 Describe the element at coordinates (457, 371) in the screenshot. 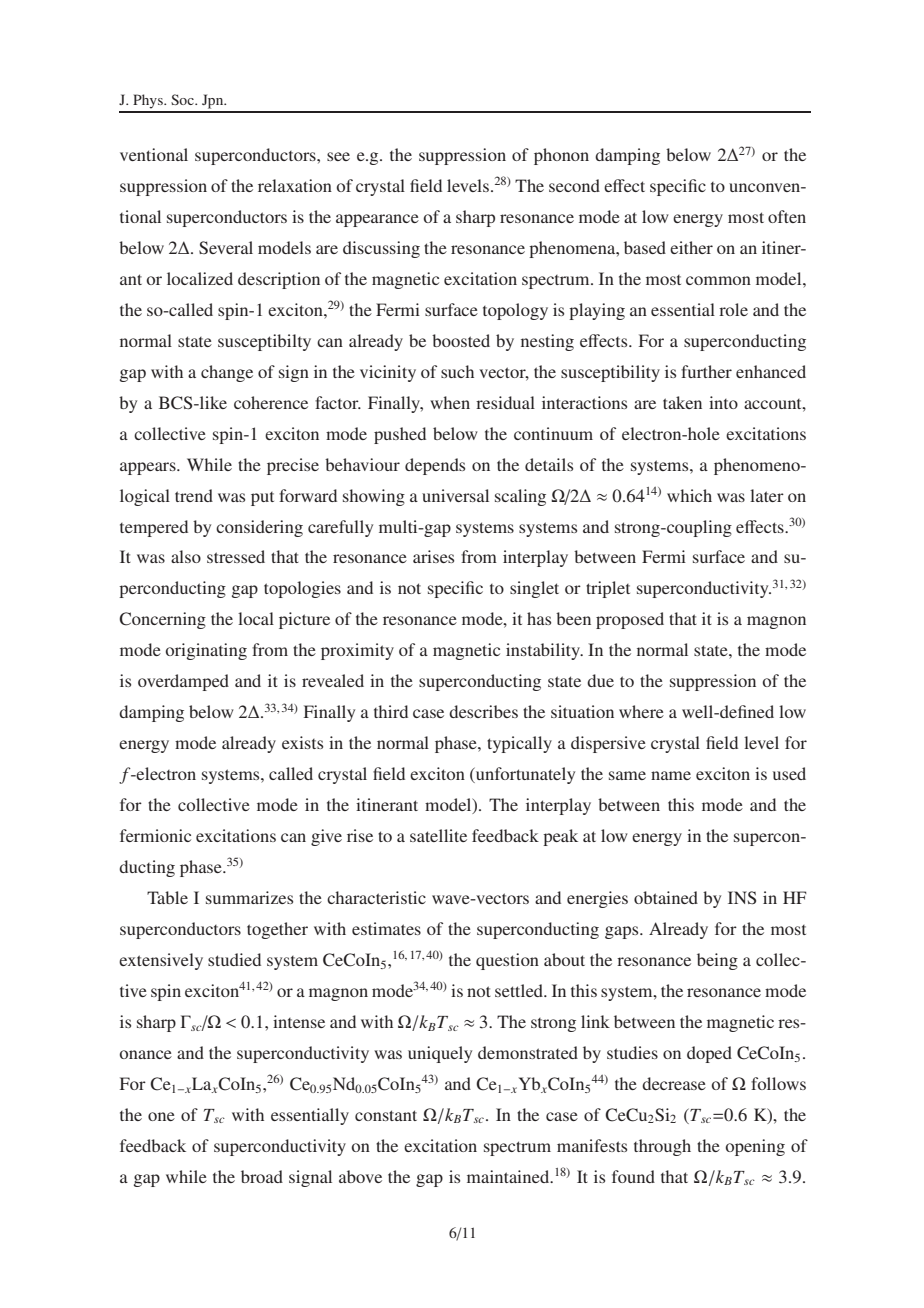

I see `such` at that location.
